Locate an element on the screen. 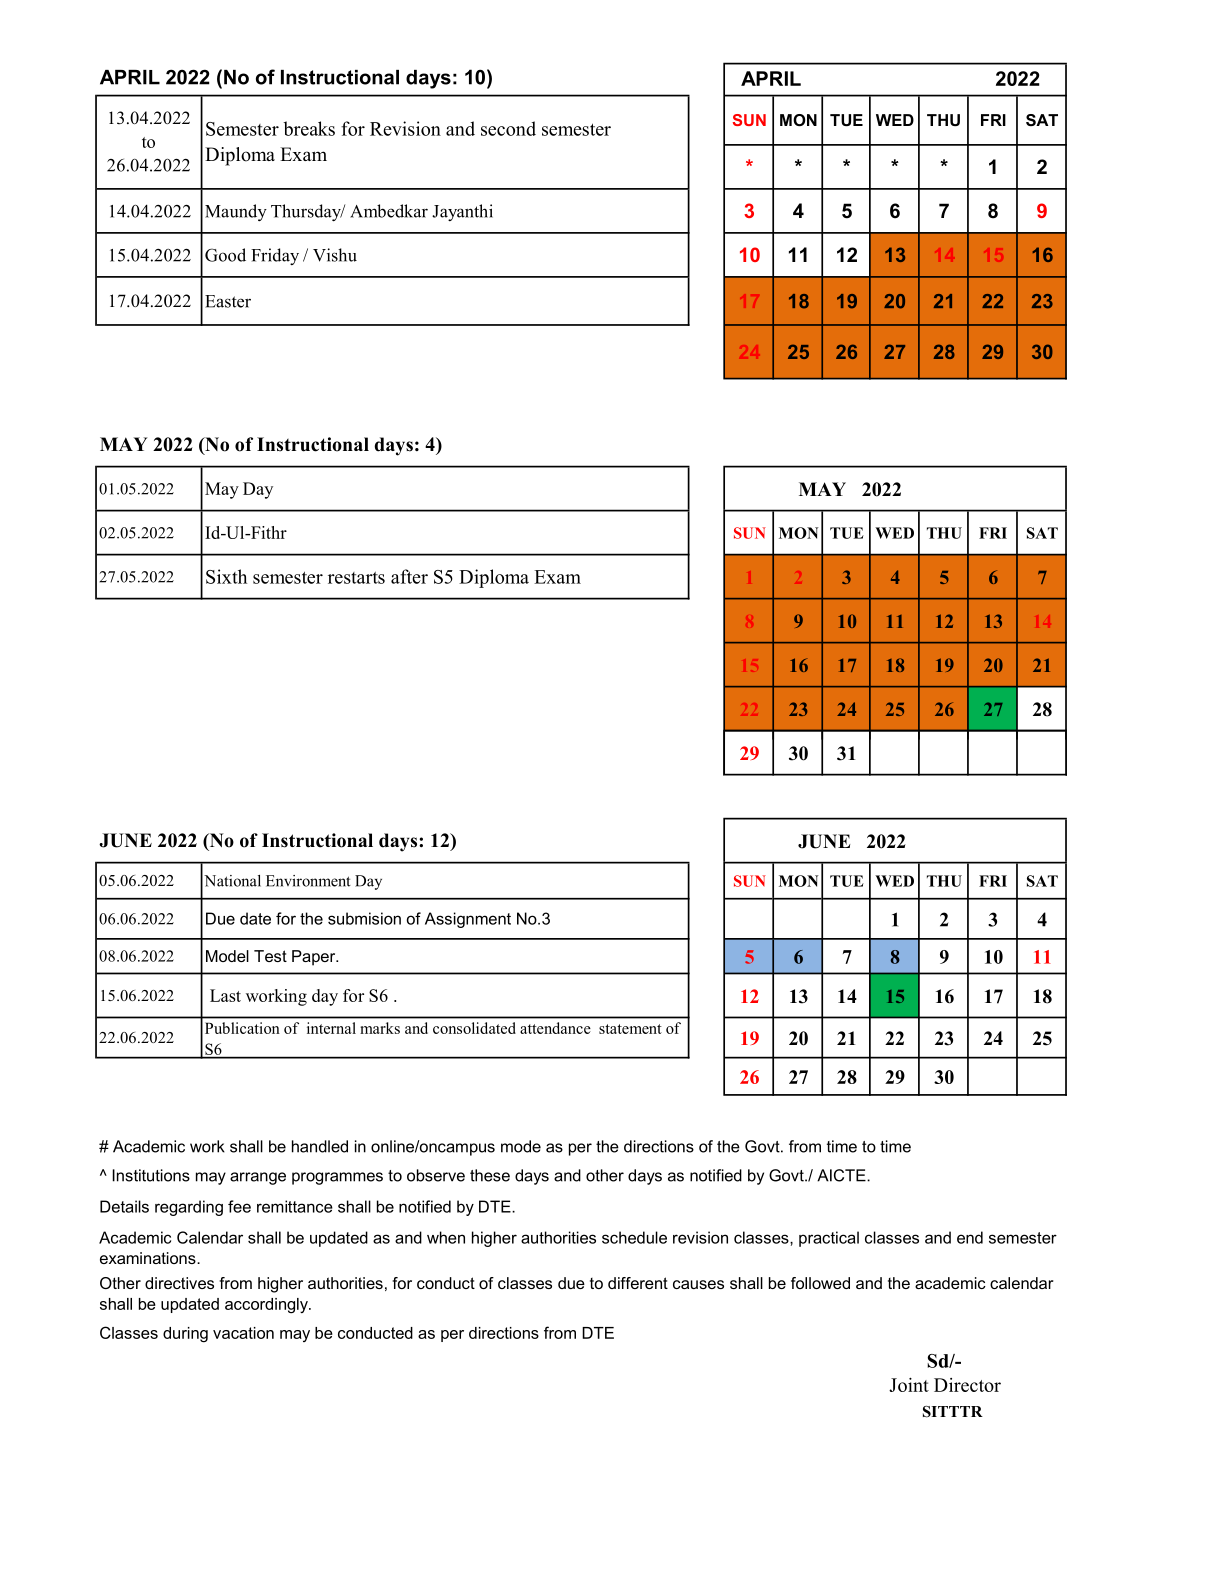 Image resolution: width=1226 pixels, height=1587 pixels. Test is located at coordinates (270, 956).
